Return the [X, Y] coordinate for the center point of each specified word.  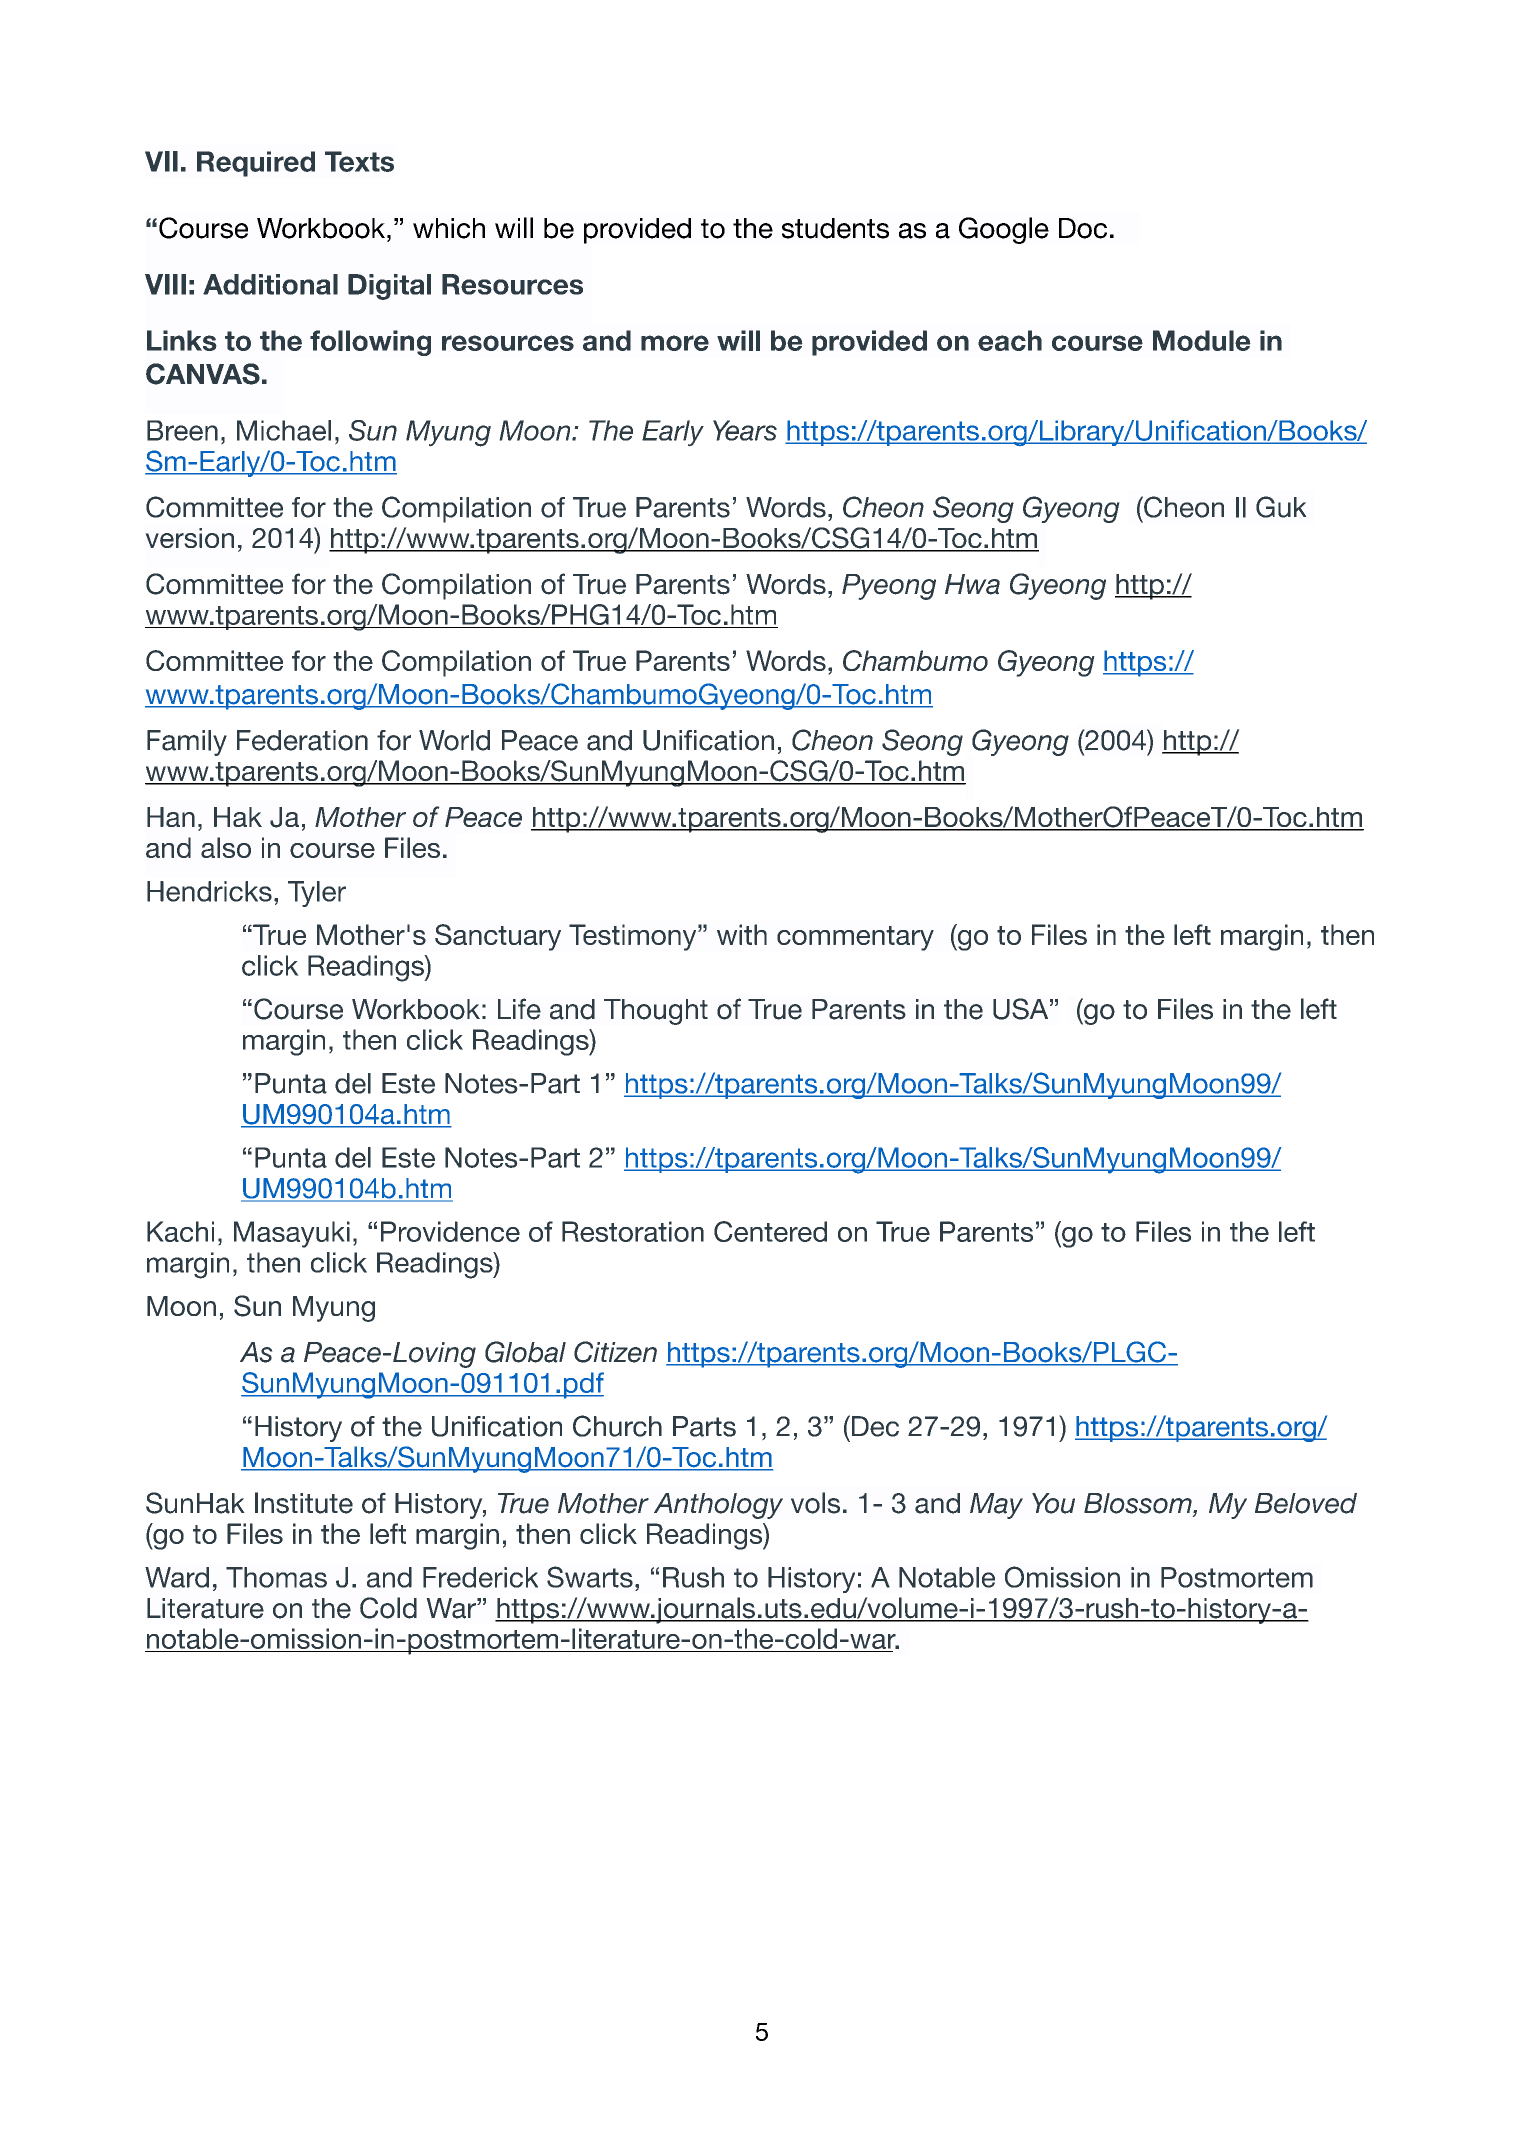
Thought [656, 1012]
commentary [855, 938]
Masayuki [292, 1234]
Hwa [972, 584]
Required [256, 164]
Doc [1083, 228]
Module [1202, 340]
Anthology [718, 1506]
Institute [304, 1503]
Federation [302, 740]
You [1053, 1503]
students [835, 228]
